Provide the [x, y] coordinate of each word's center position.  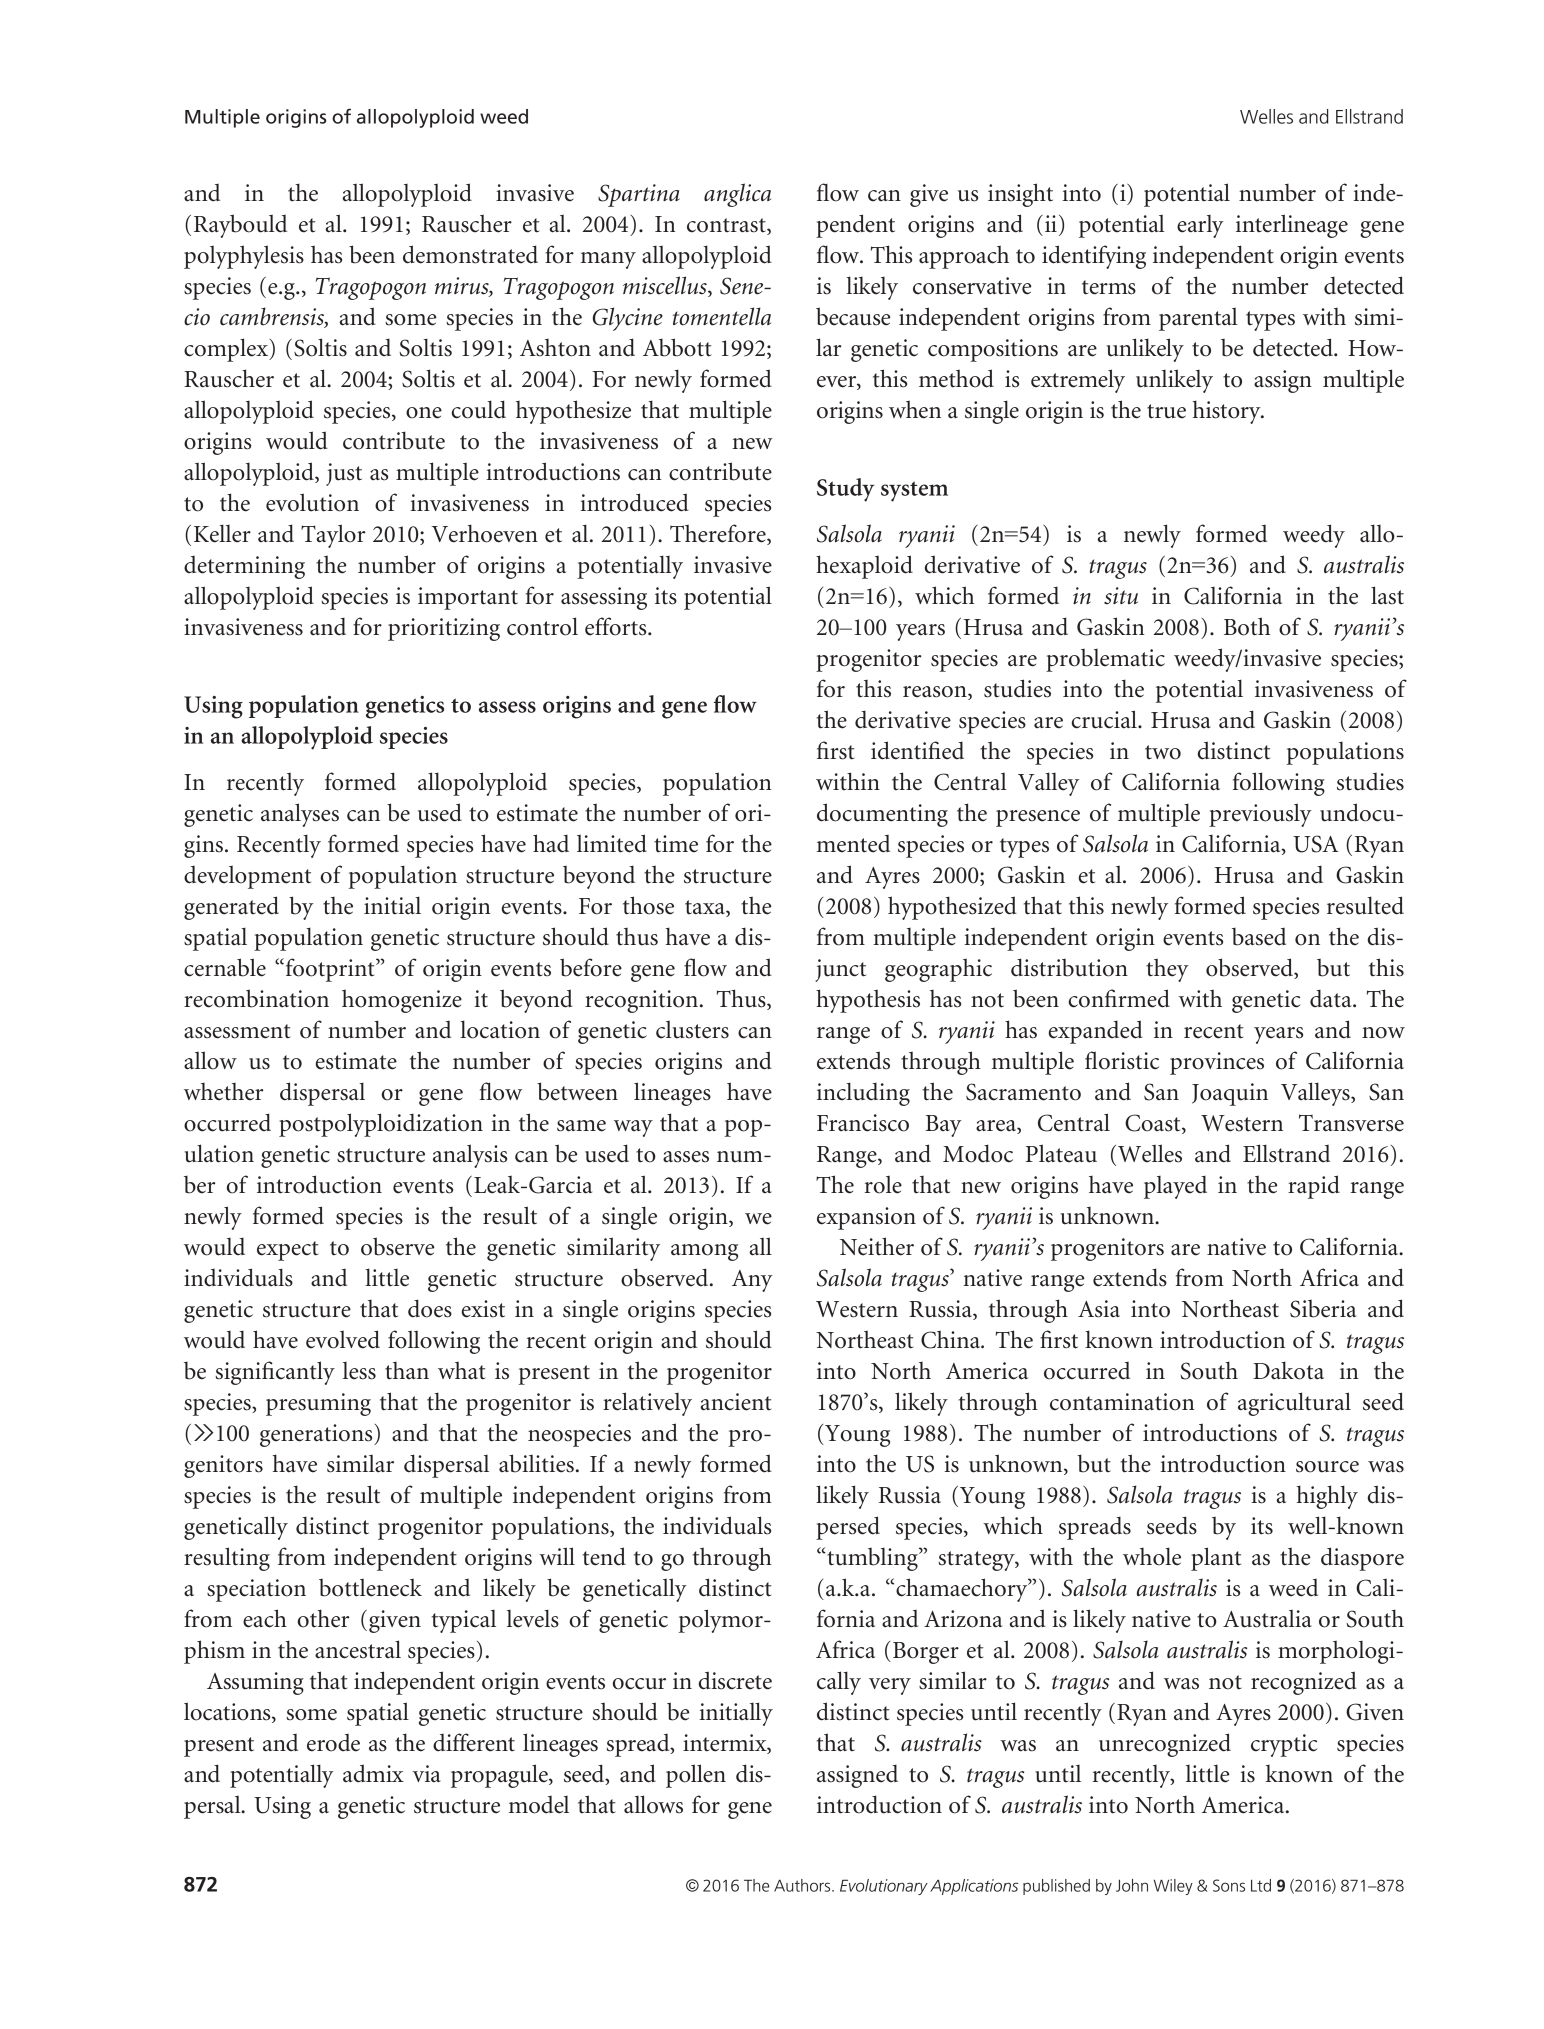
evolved [343, 1339]
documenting [882, 815]
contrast [727, 226]
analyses [300, 815]
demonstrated [470, 254]
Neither [877, 1246]
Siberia [1323, 1309]
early [1200, 226]
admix [373, 1773]
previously [1260, 815]
